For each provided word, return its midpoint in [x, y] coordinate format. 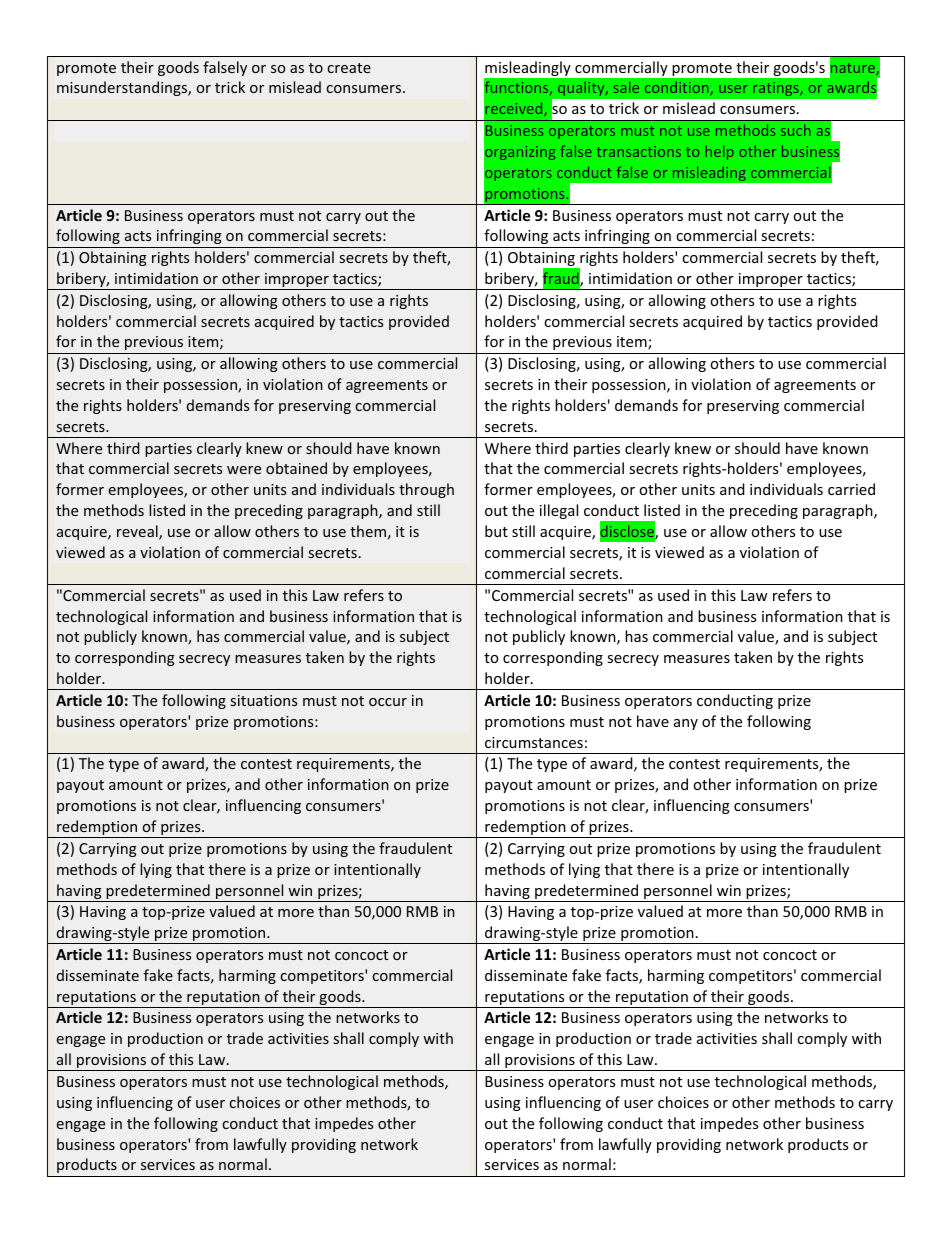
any [686, 724]
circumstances [534, 742]
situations [264, 700]
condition [676, 87]
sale [626, 87]
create [349, 68]
